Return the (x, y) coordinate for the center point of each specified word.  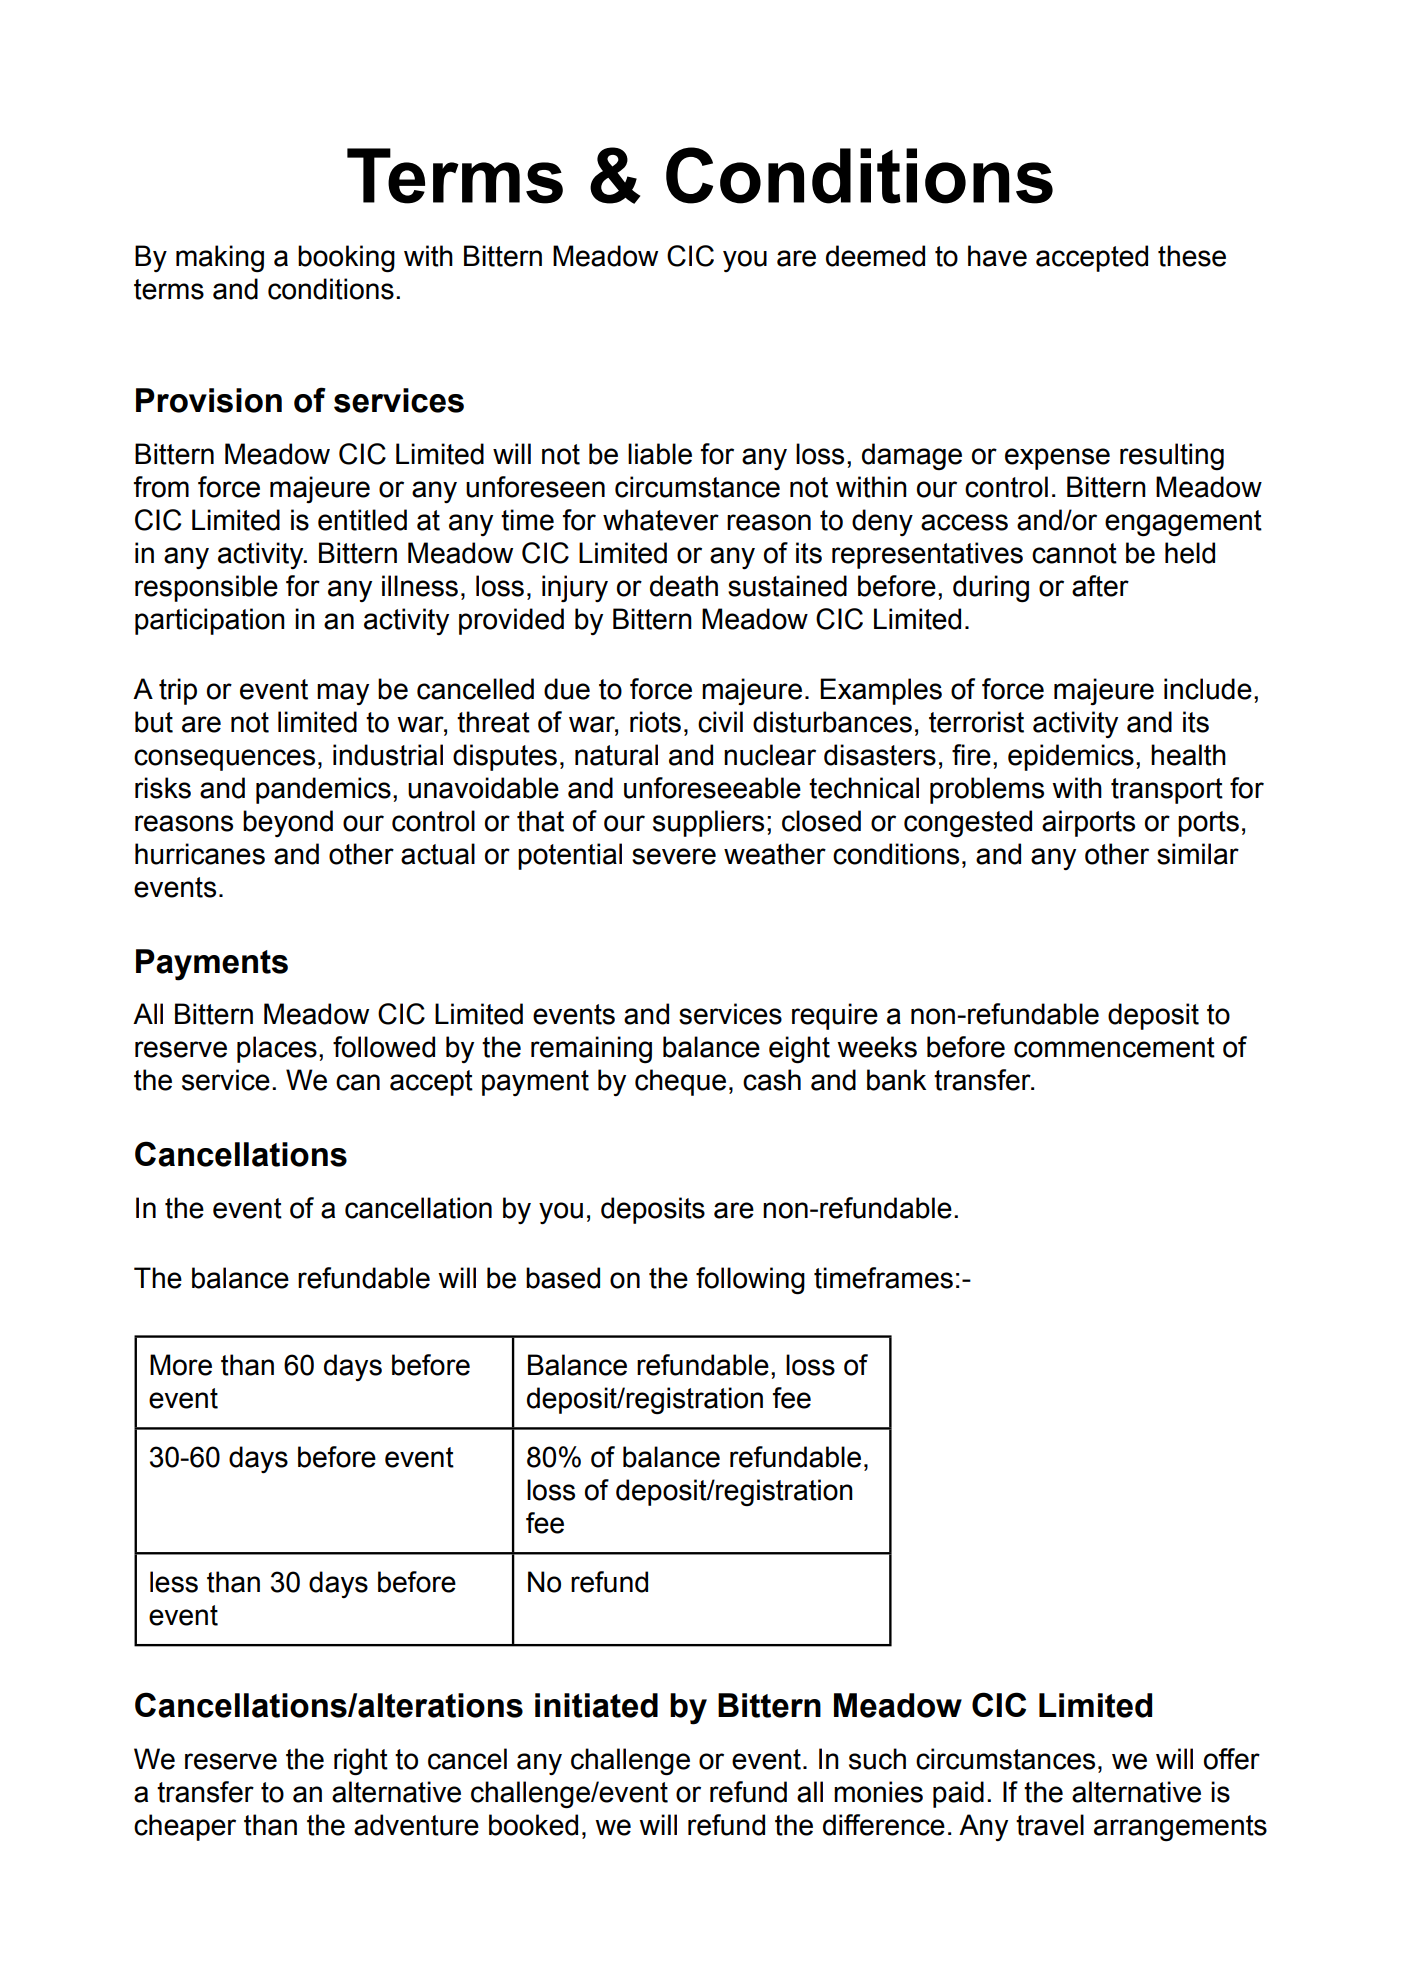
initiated (596, 1705)
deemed (875, 256)
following (750, 1281)
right (361, 1762)
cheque (680, 1082)
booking (346, 259)
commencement (1114, 1047)
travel (1050, 1825)
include (1208, 689)
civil (720, 722)
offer (1232, 1759)
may (343, 694)
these (1192, 256)
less (174, 1582)
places (277, 1049)
